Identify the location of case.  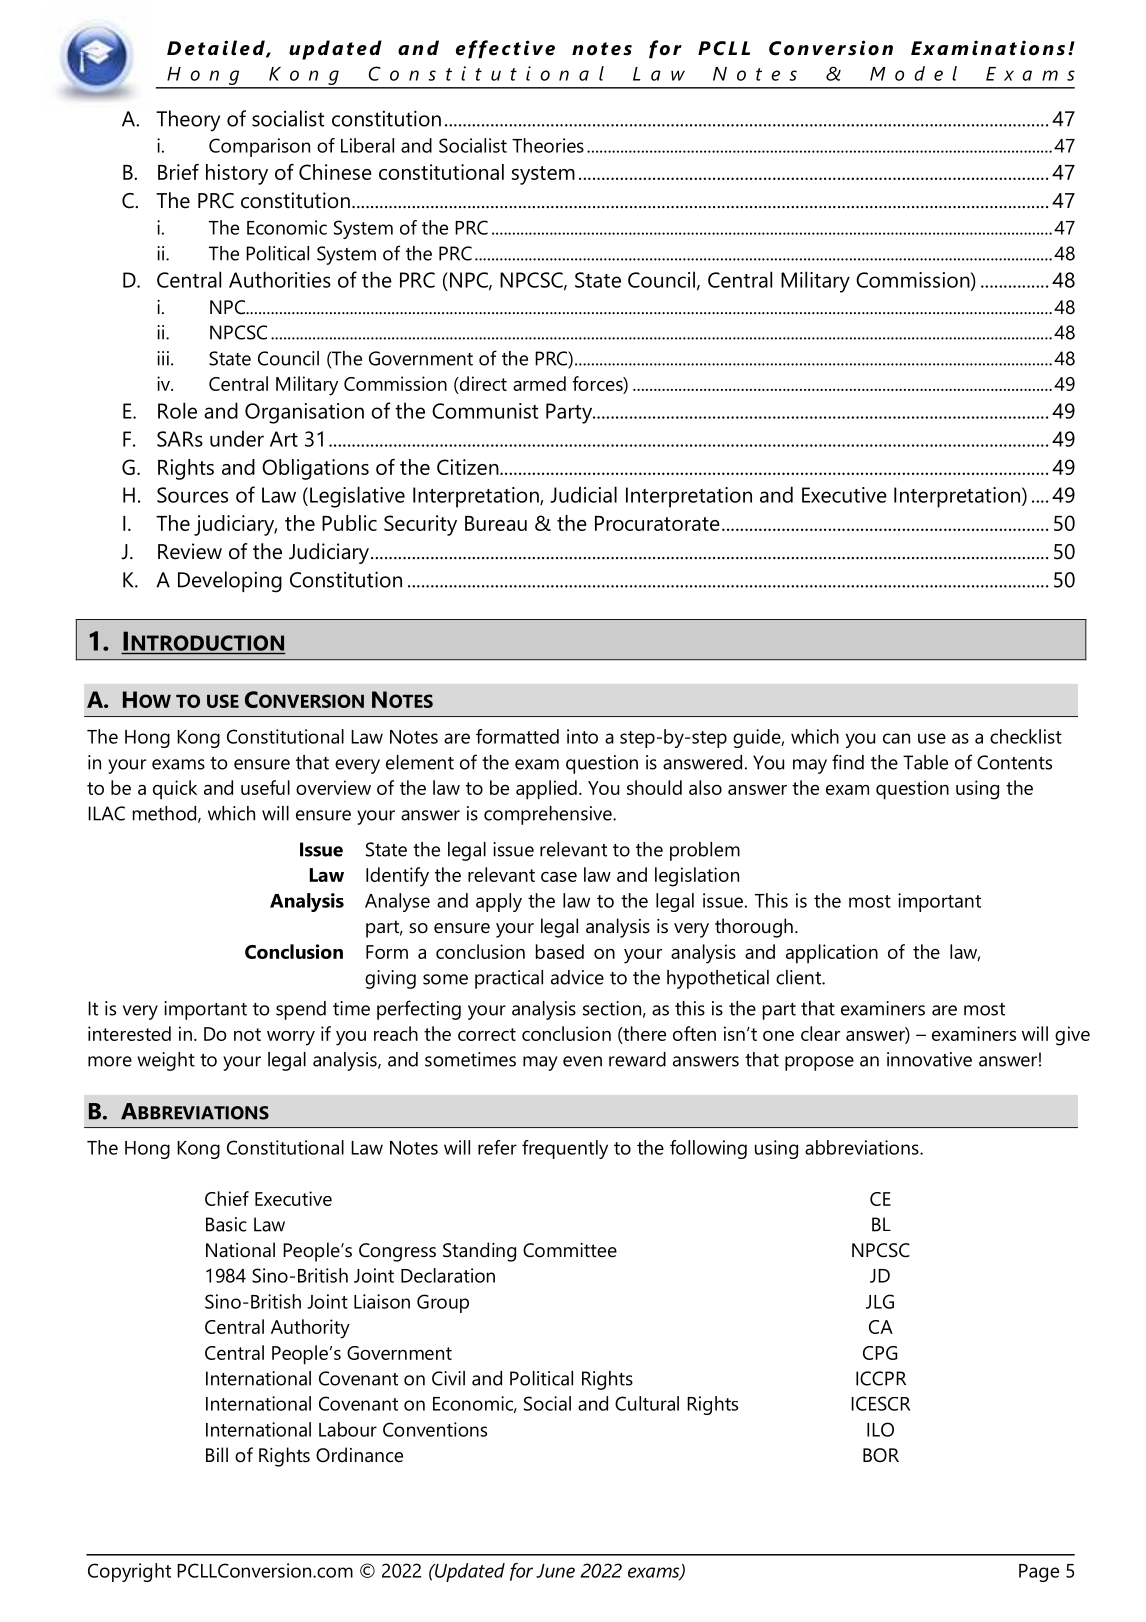
(559, 877).
